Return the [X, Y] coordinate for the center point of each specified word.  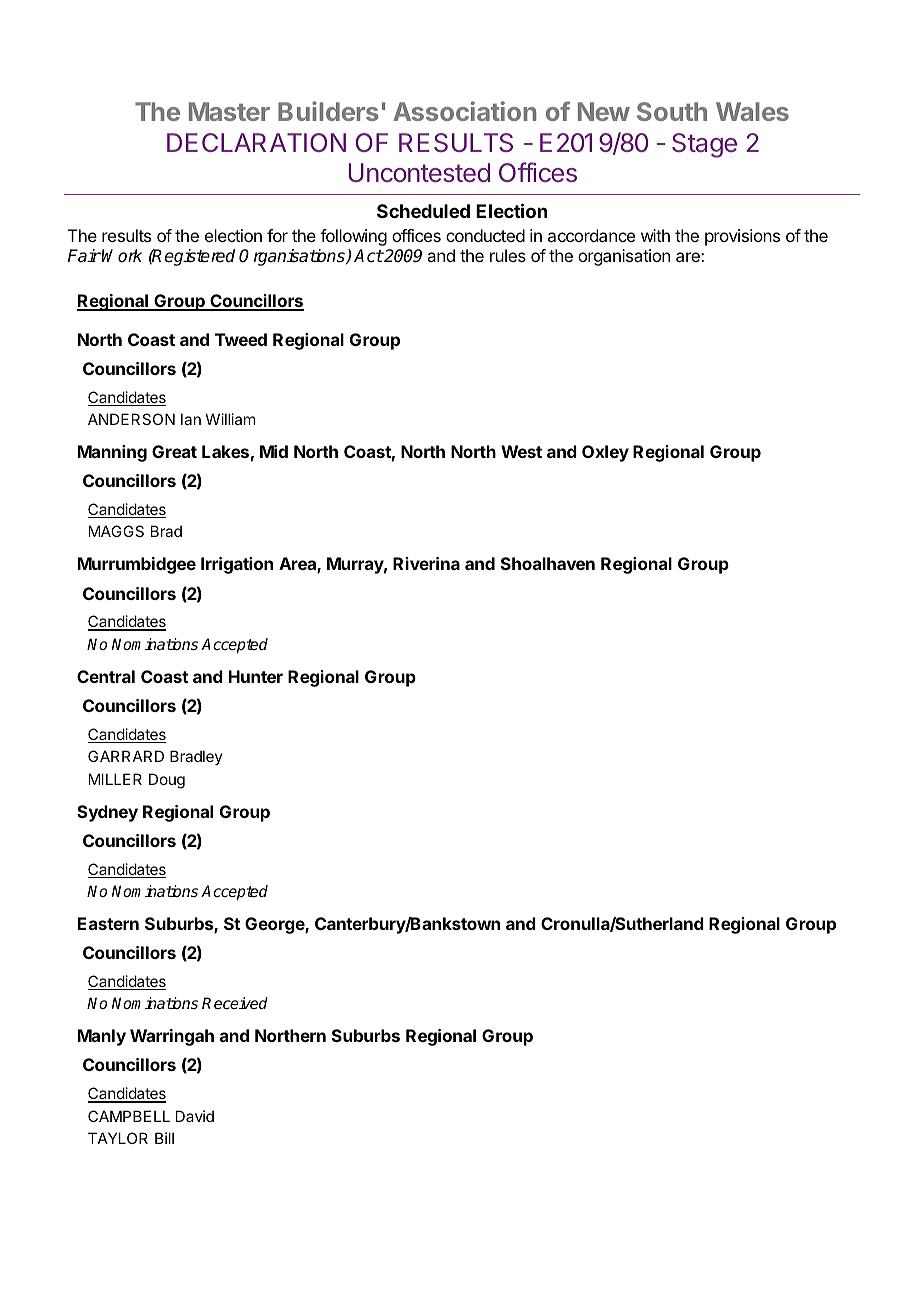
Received [235, 1003]
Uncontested [419, 172]
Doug [167, 781]
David [195, 1116]
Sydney [107, 813]
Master [229, 111]
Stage [704, 145]
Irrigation [237, 565]
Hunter [256, 676]
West [521, 451]
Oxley [605, 453]
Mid [274, 451]
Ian [191, 419]
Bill [164, 1138]
